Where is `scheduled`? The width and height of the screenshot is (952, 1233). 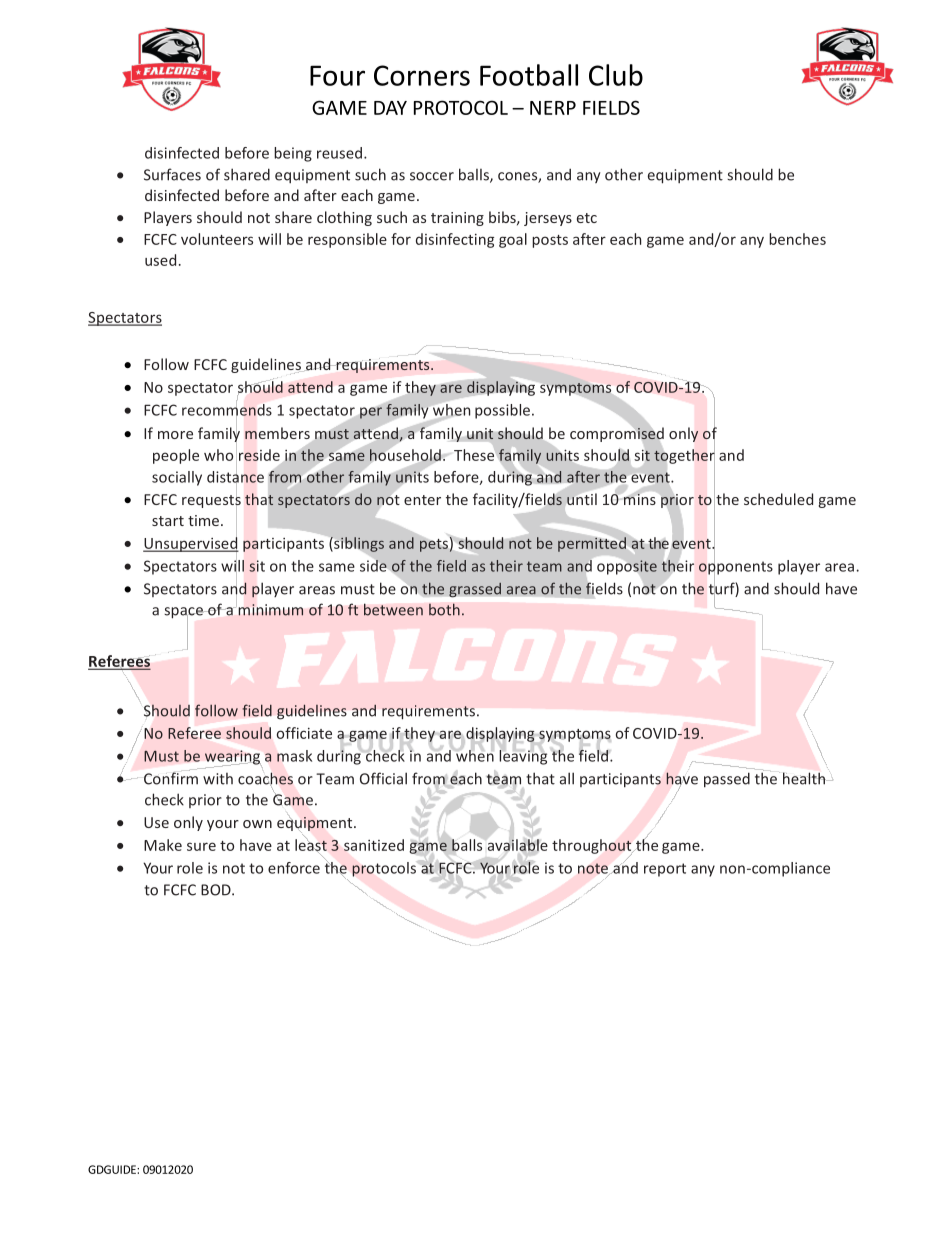
scheduled is located at coordinates (778, 499).
